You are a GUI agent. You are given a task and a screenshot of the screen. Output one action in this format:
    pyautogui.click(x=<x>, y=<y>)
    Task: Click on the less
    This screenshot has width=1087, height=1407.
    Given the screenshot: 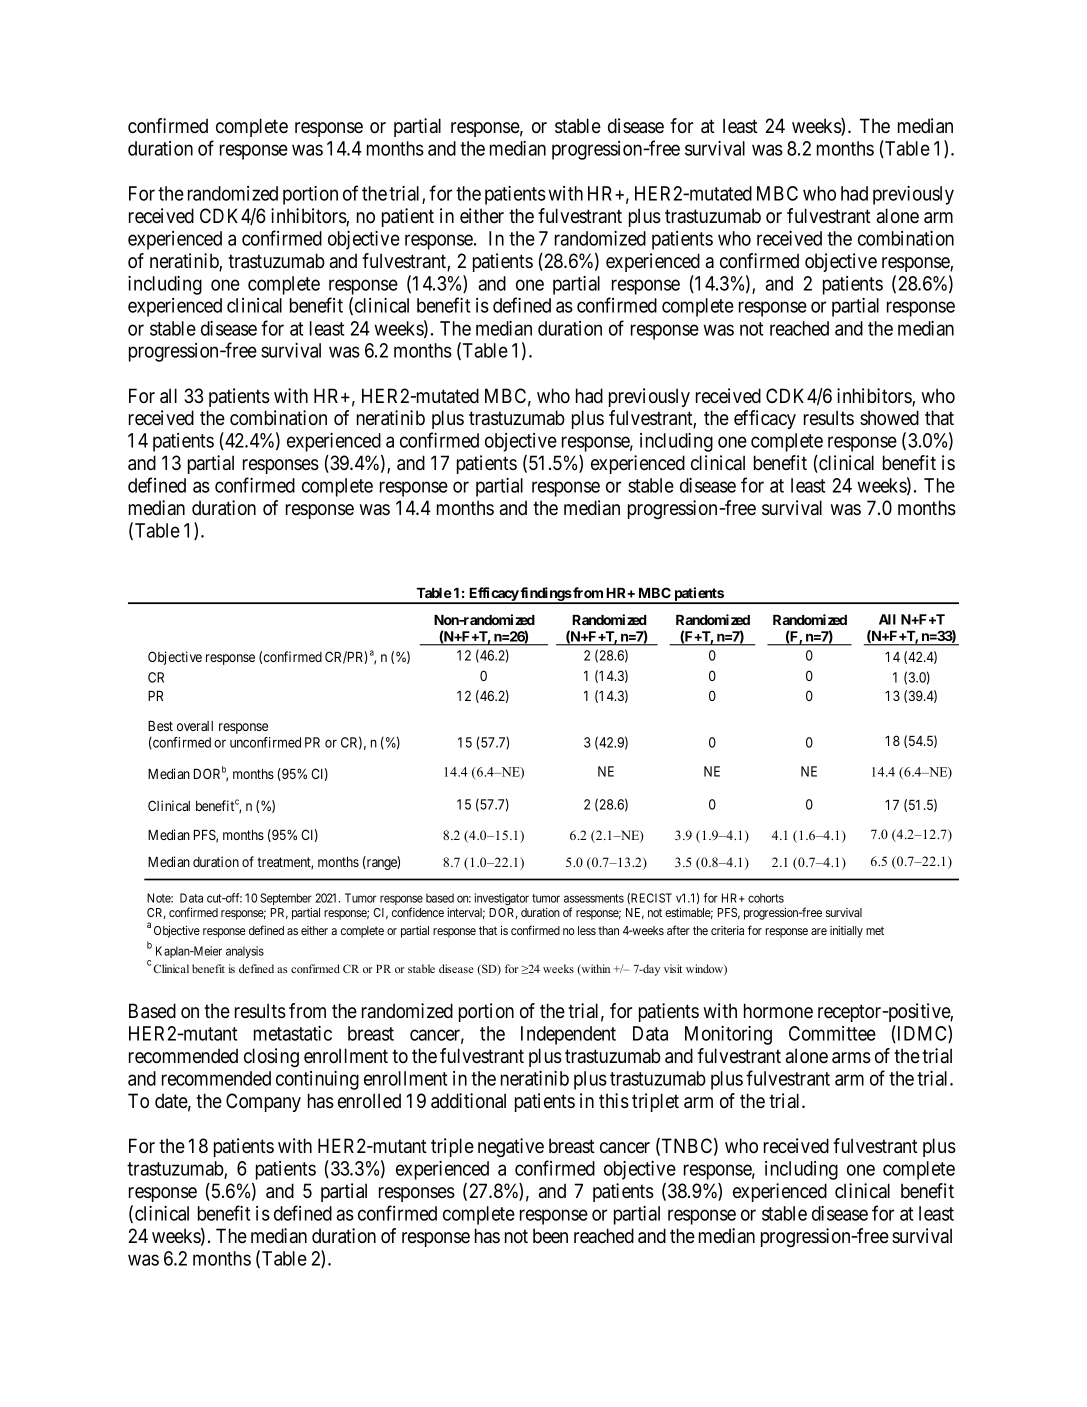 What is the action you would take?
    pyautogui.click(x=587, y=930)
